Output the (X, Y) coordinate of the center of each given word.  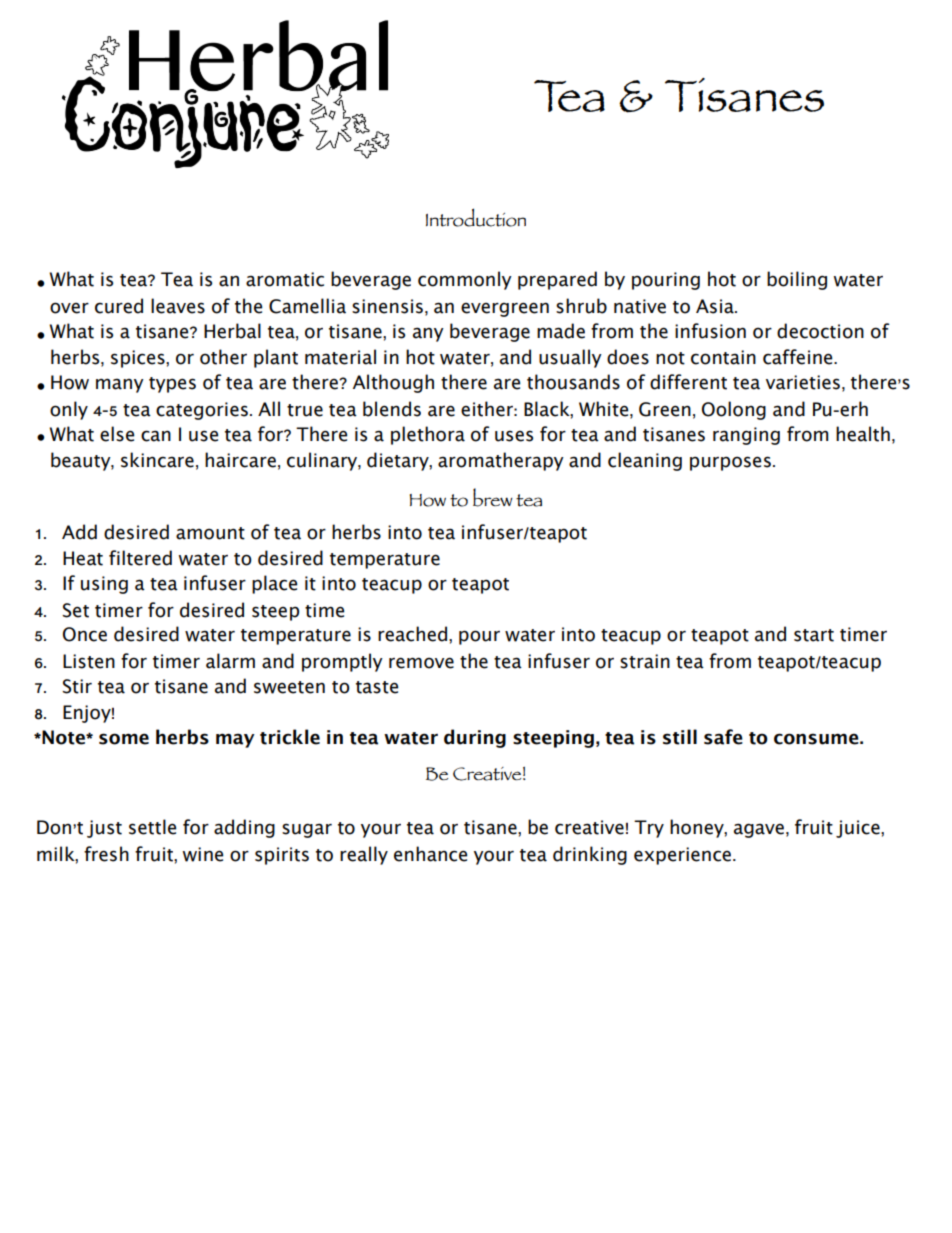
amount (210, 533)
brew (493, 497)
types (172, 385)
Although (393, 383)
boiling (797, 280)
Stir (77, 686)
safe (723, 737)
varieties (803, 382)
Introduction (476, 217)
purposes (730, 463)
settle (153, 827)
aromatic (285, 279)
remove (421, 663)
